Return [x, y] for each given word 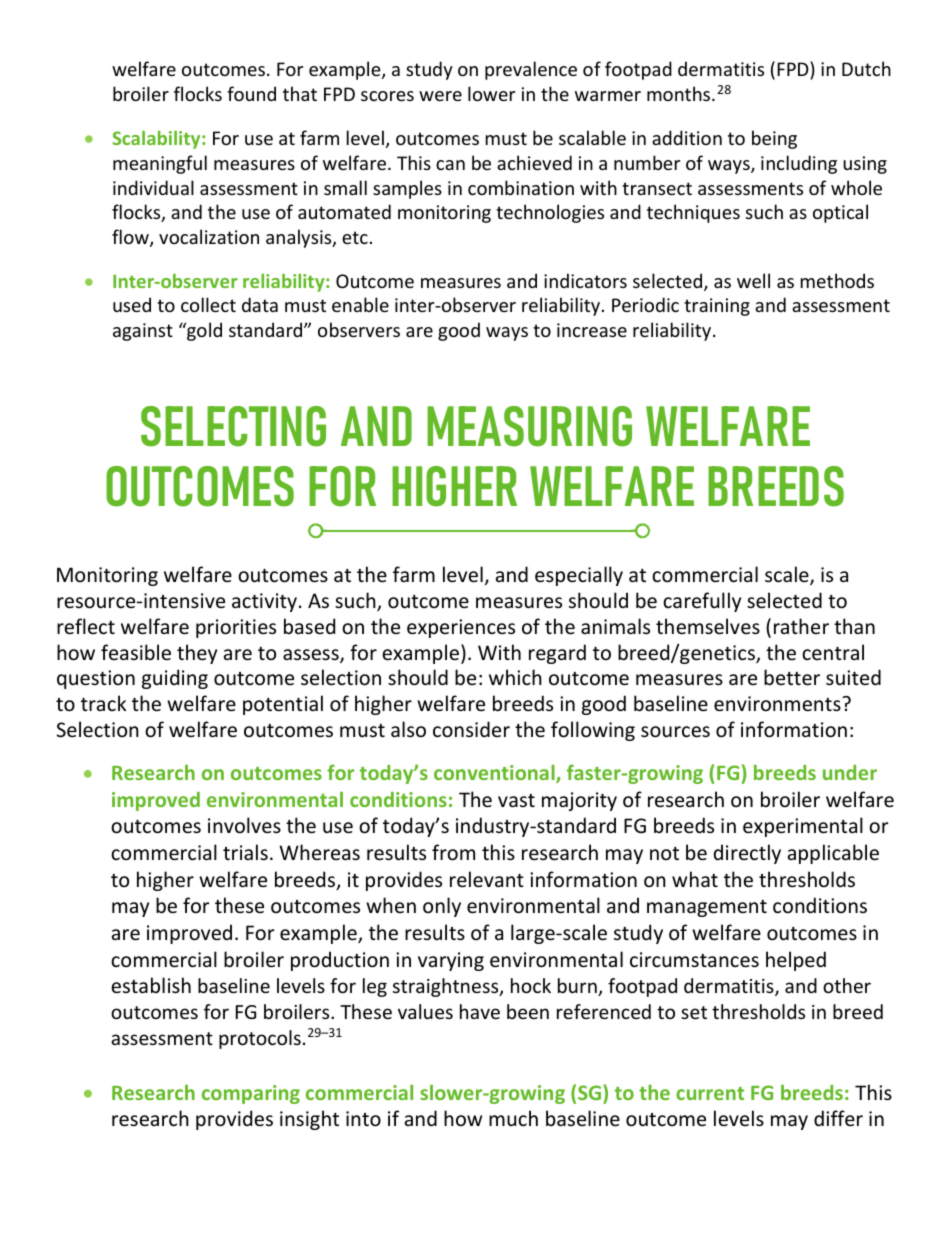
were [440, 96]
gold [203, 331]
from [453, 852]
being [774, 139]
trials [245, 852]
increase [592, 330]
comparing [251, 1094]
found [251, 93]
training [717, 307]
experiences [461, 628]
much [513, 1118]
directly [747, 854]
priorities [236, 628]
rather [801, 626]
